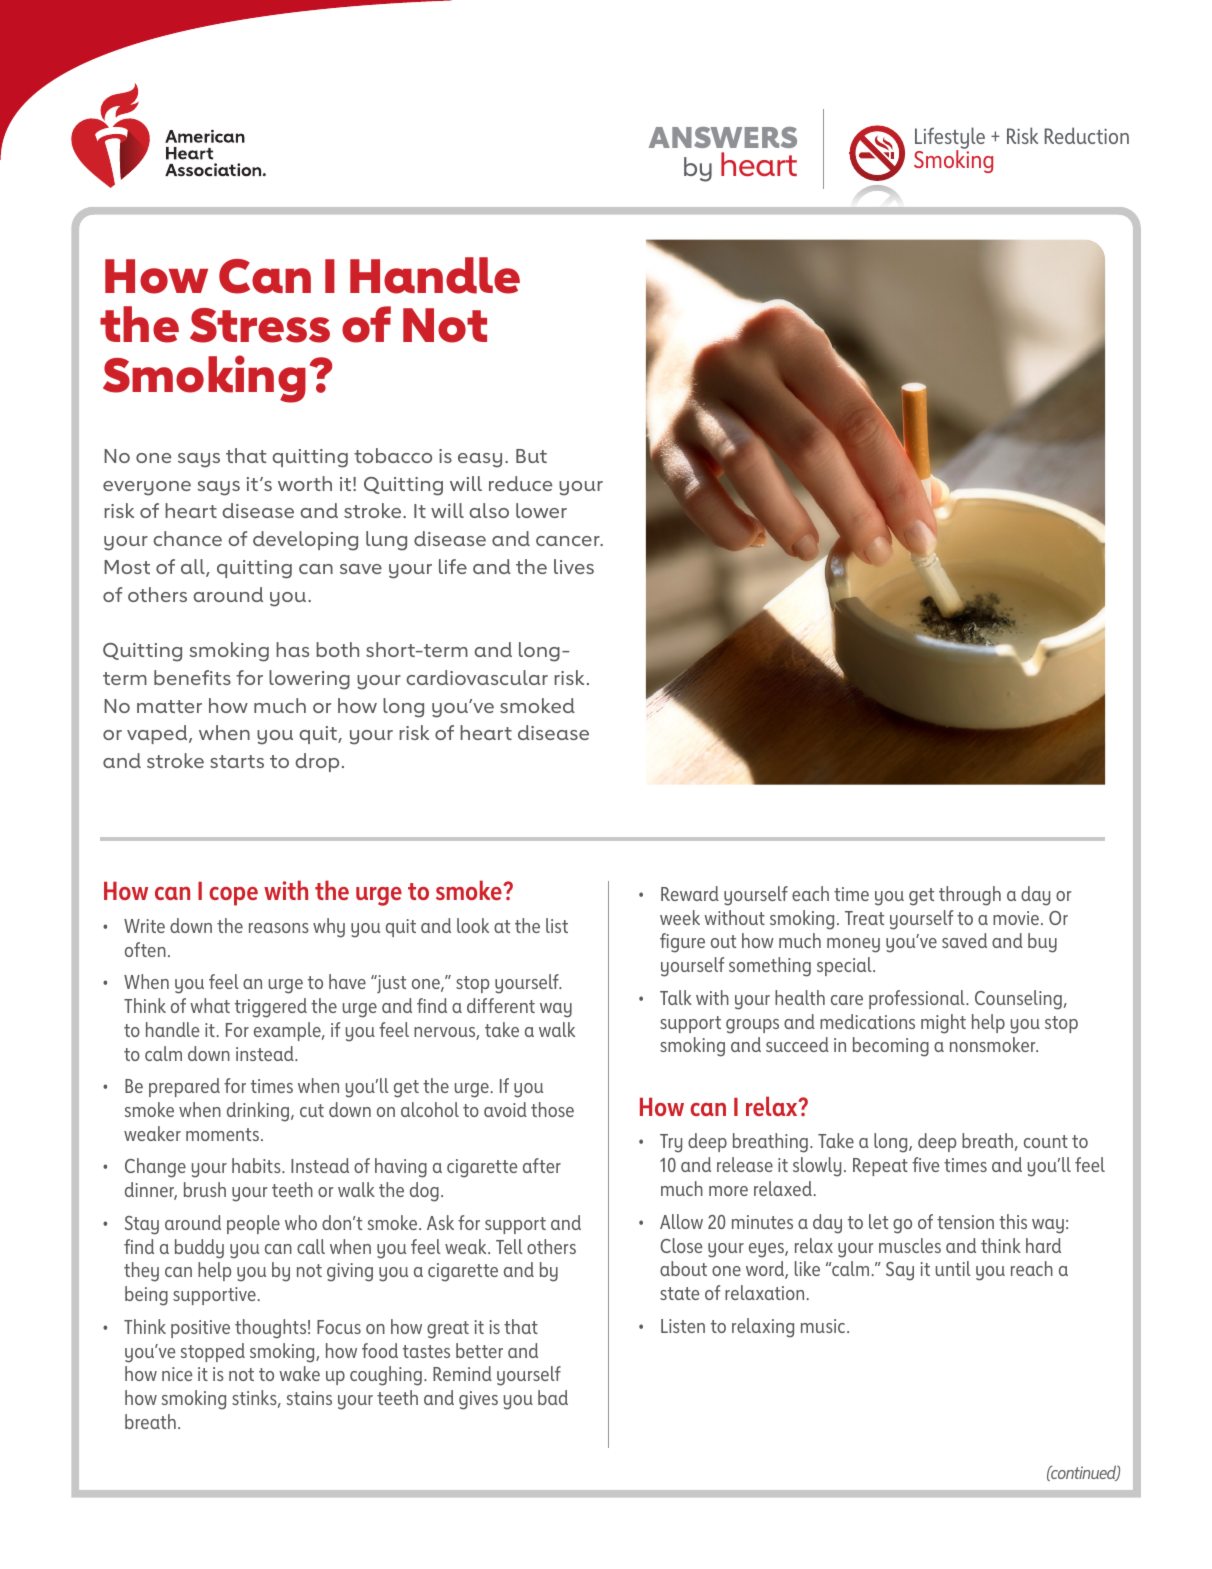 Image resolution: width=1212 pixels, height=1569 pixels. I want to click on starts, so click(237, 761).
